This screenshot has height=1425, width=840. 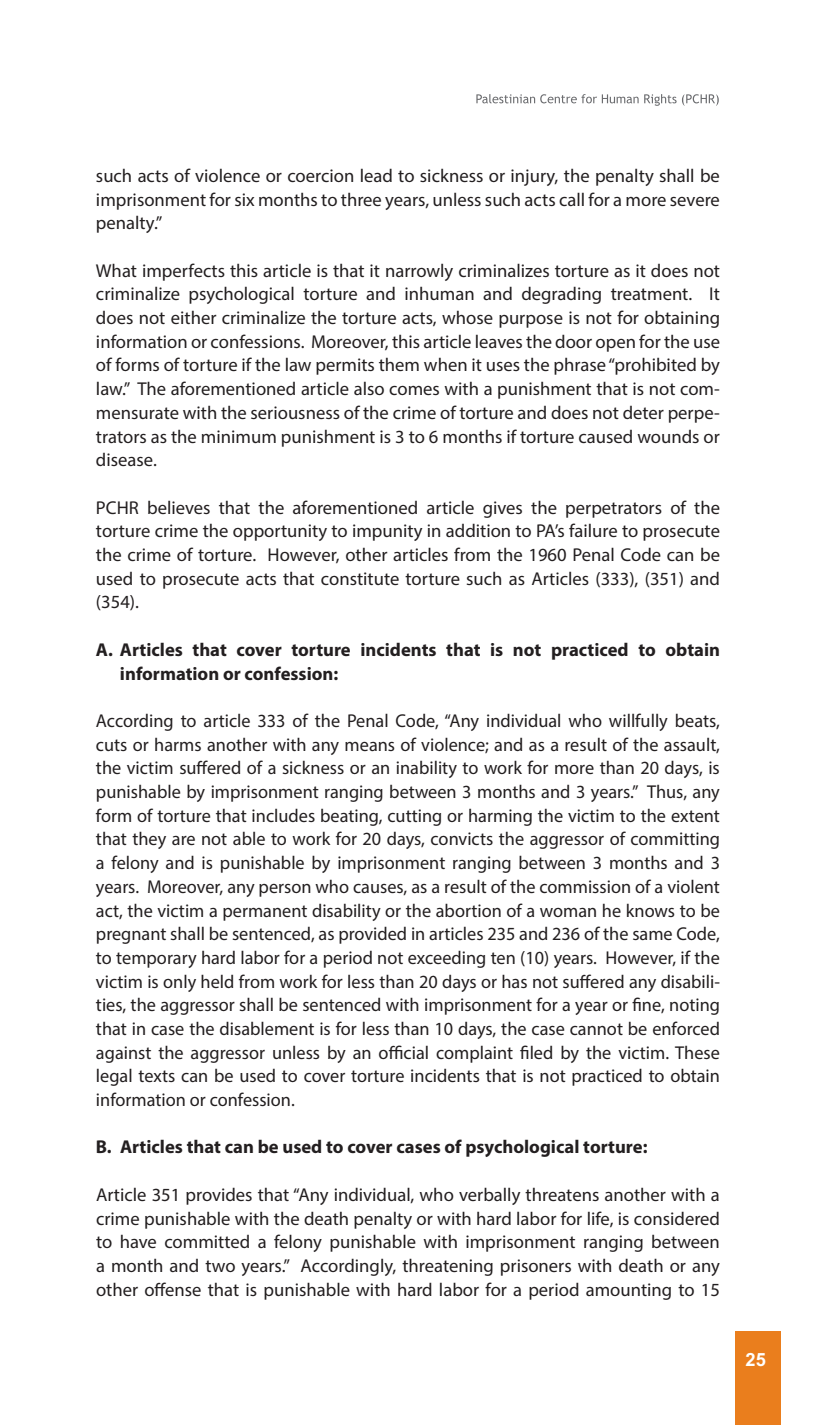 I want to click on six, so click(x=244, y=199).
